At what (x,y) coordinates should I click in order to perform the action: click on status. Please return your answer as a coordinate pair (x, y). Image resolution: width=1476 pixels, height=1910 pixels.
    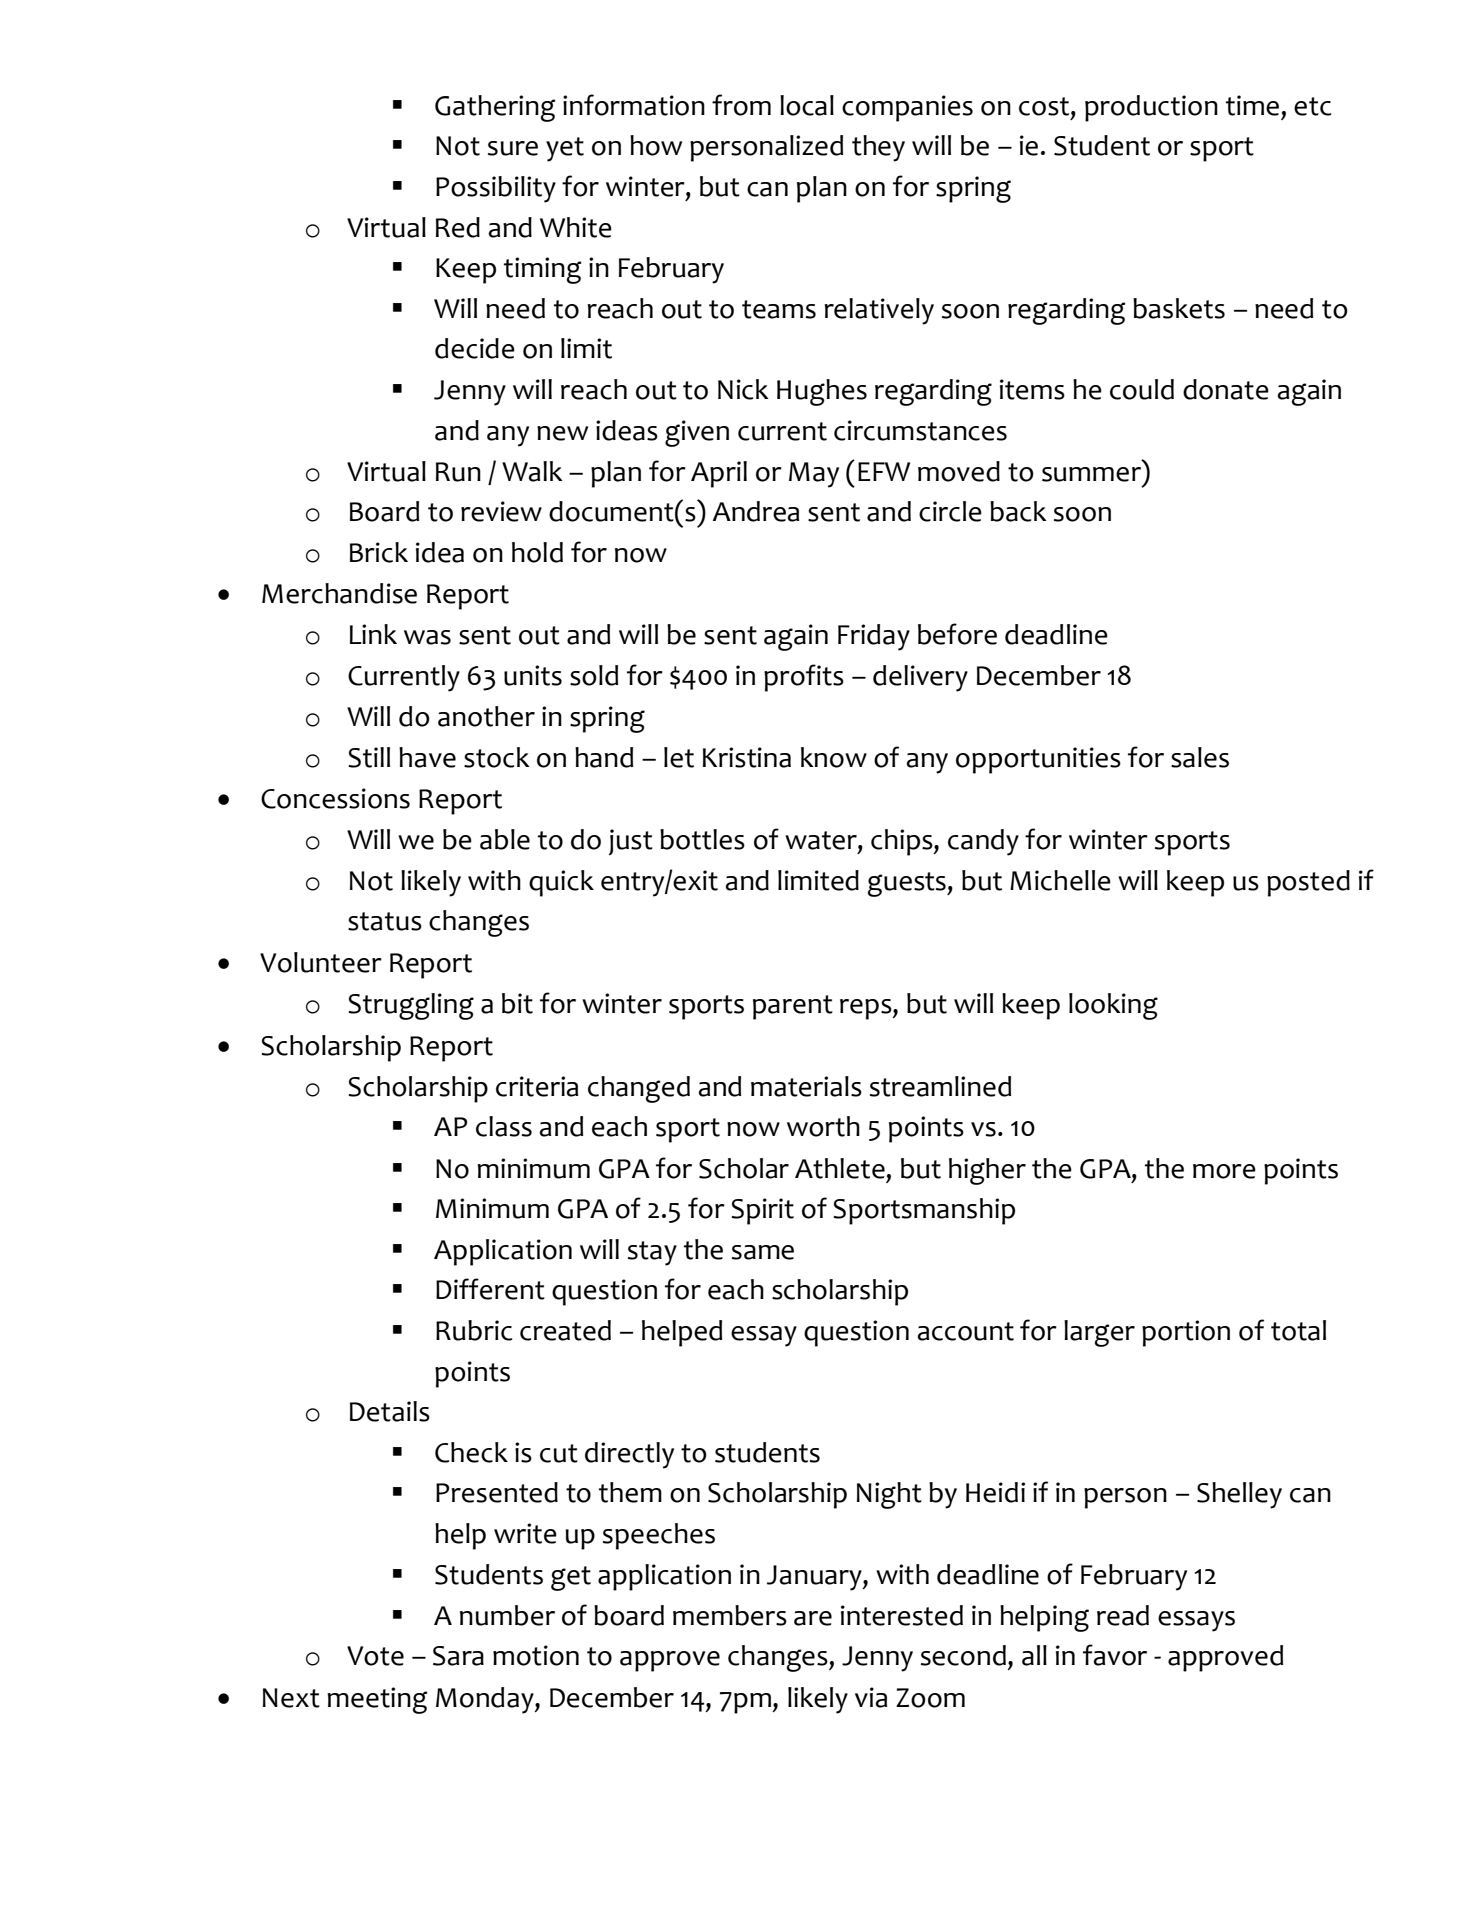
    Looking at the image, I should click on (385, 921).
